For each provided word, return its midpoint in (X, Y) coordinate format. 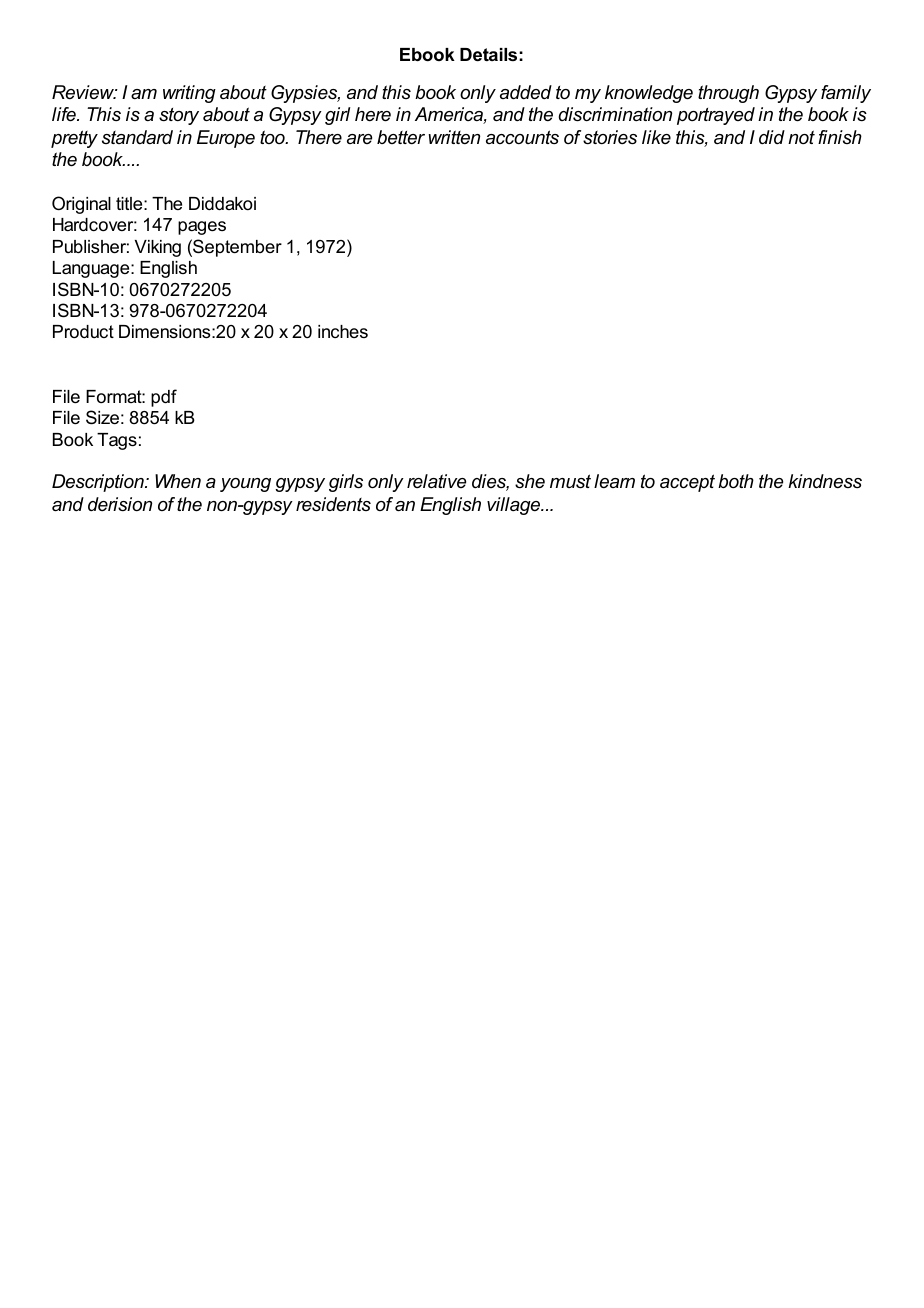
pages (202, 228)
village (515, 506)
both (736, 481)
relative (436, 481)
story (179, 116)
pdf (164, 398)
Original (81, 205)
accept (687, 483)
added (526, 92)
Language (92, 269)
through (728, 94)
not (801, 137)
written (454, 137)
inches (343, 331)
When (178, 481)
